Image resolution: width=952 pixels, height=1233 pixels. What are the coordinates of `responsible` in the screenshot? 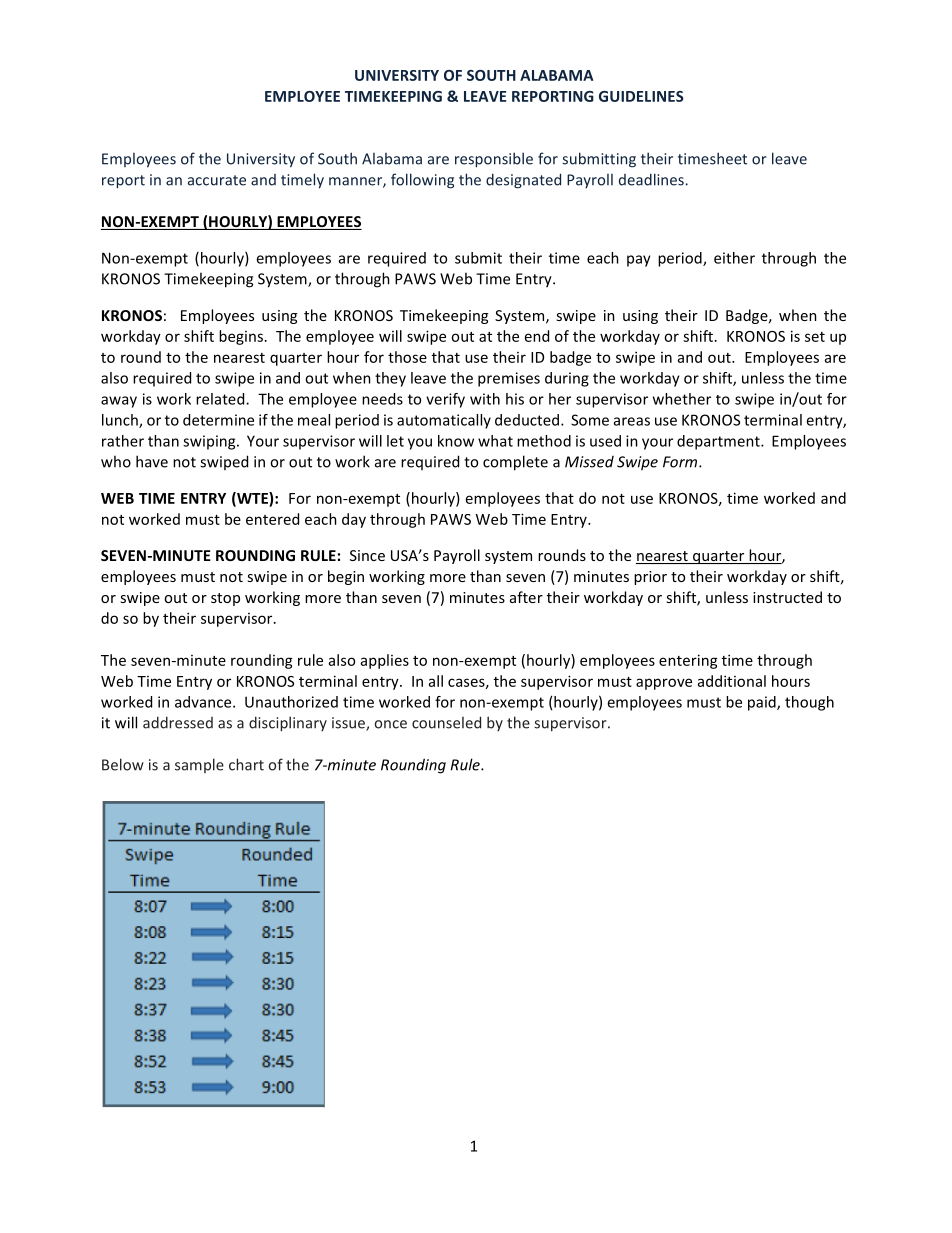 It's located at (494, 160).
